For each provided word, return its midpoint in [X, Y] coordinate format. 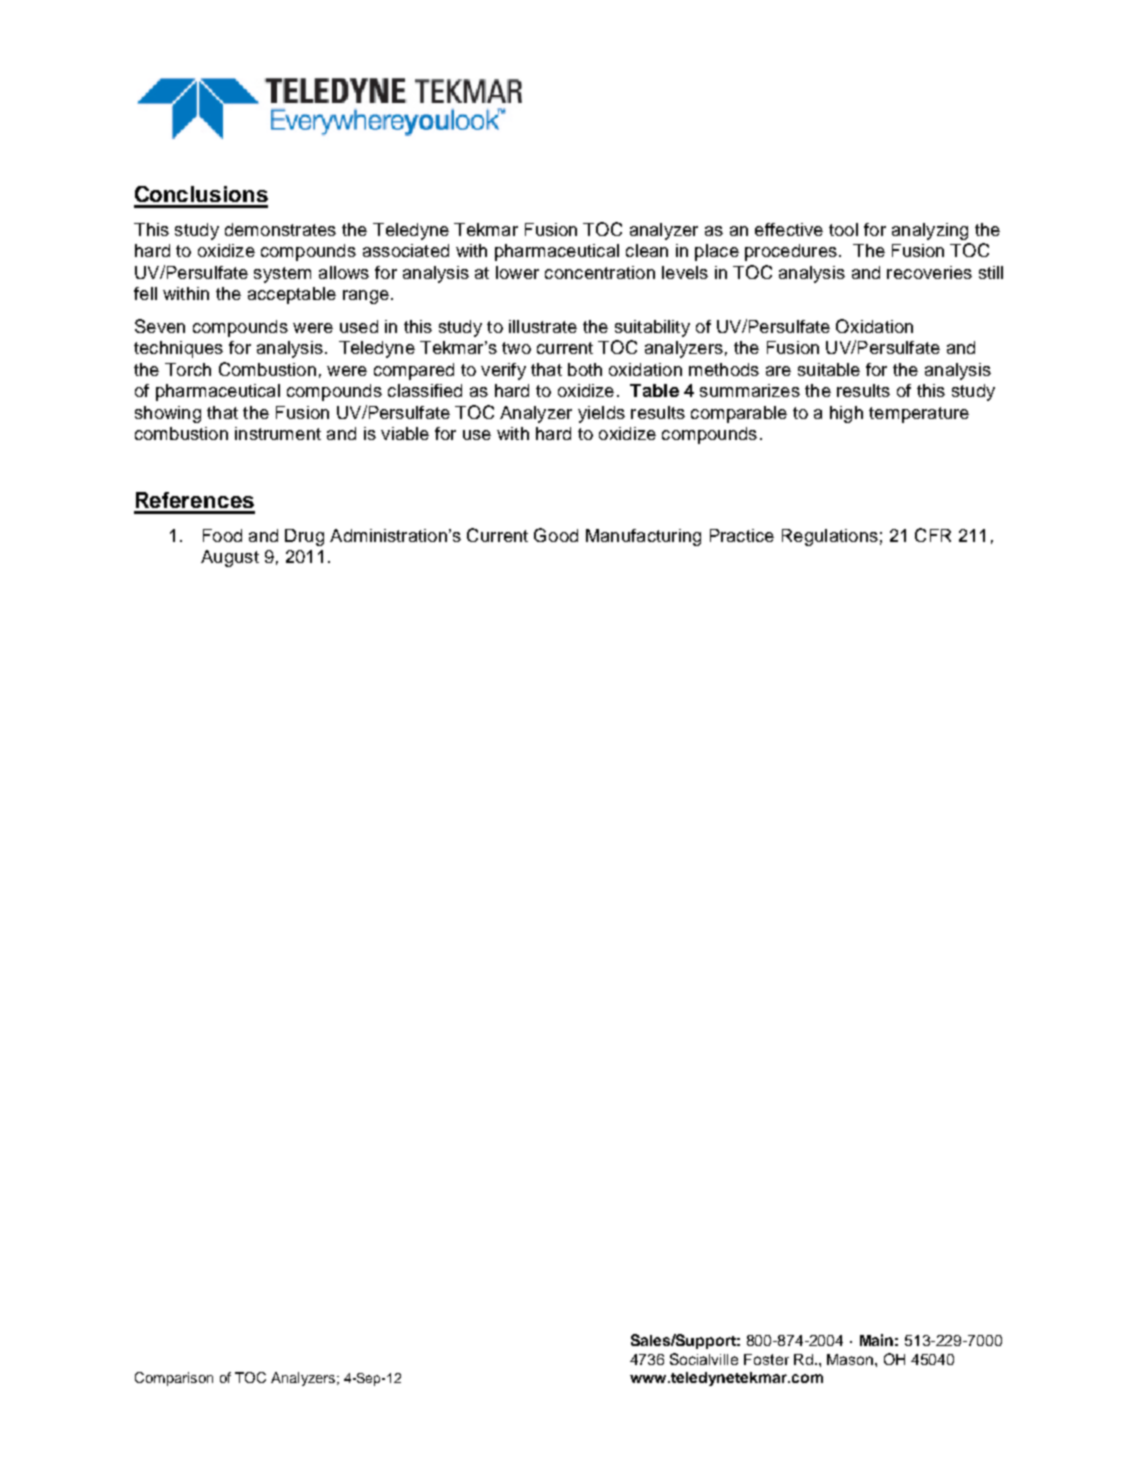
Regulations [830, 537]
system [282, 275]
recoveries [929, 272]
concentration [600, 272]
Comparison [174, 1379]
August [230, 558]
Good [556, 535]
